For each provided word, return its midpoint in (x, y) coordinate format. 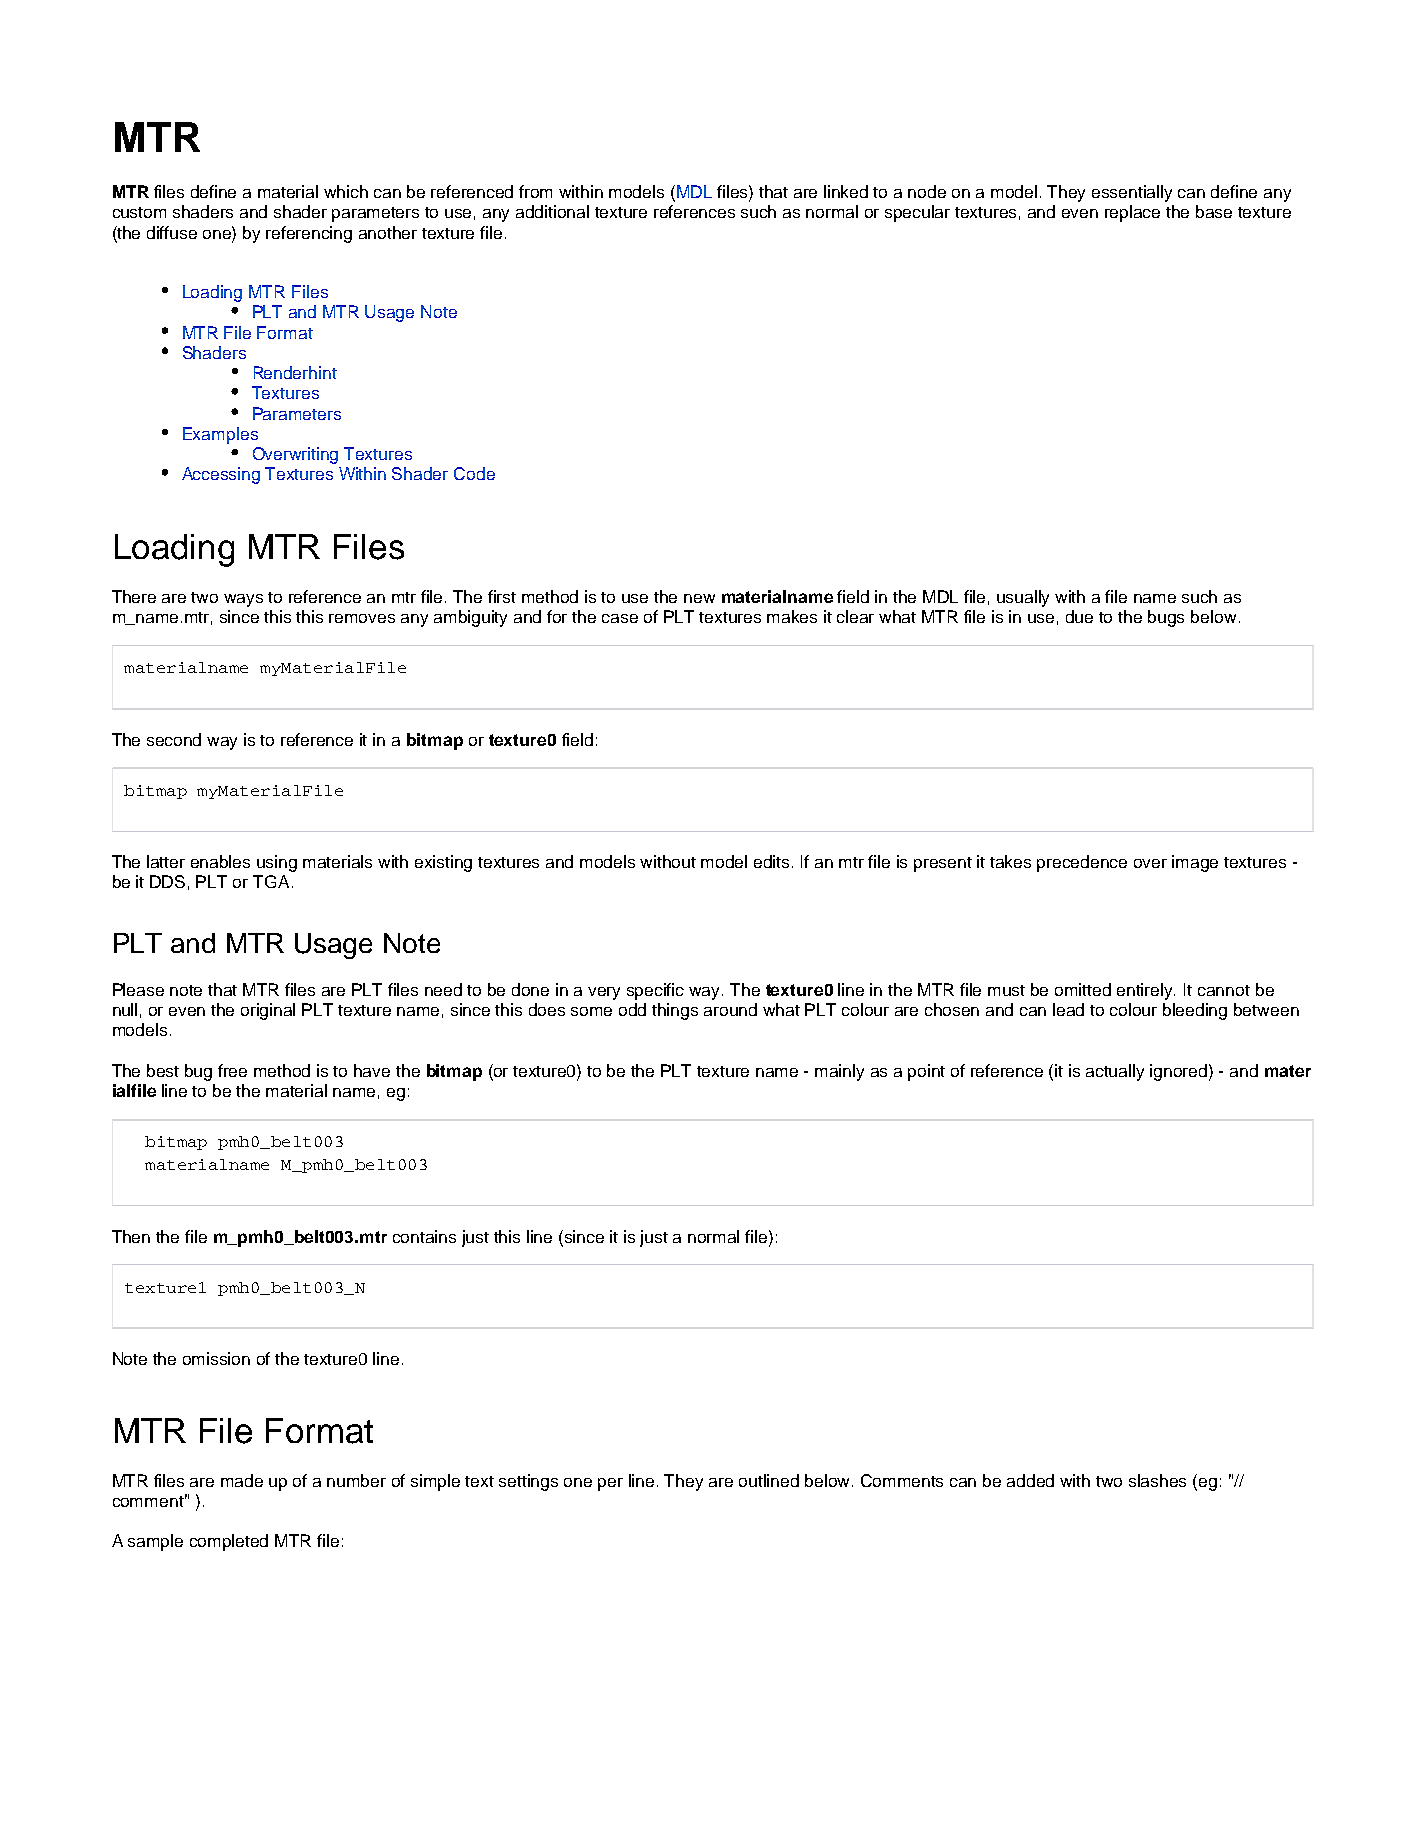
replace (1132, 213)
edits (773, 861)
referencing (309, 234)
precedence (1082, 863)
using (277, 863)
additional (552, 211)
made (242, 1480)
